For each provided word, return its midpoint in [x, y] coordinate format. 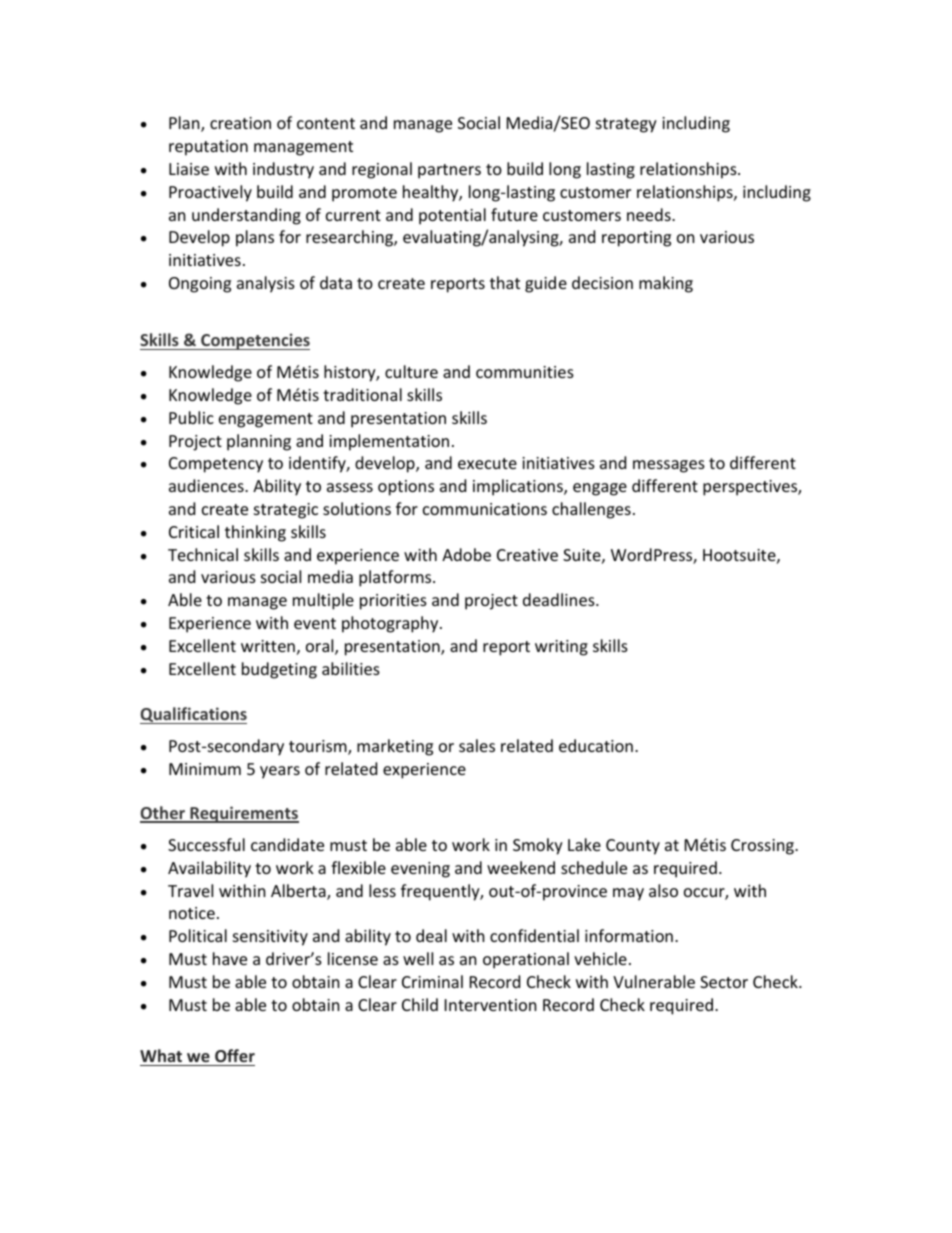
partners [449, 171]
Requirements [243, 814]
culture [411, 371]
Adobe [466, 554]
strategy [626, 125]
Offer [235, 1055]
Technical [203, 554]
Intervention [491, 1005]
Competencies [254, 341]
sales [477, 745]
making [666, 284]
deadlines [560, 599]
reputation [208, 148]
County [633, 847]
